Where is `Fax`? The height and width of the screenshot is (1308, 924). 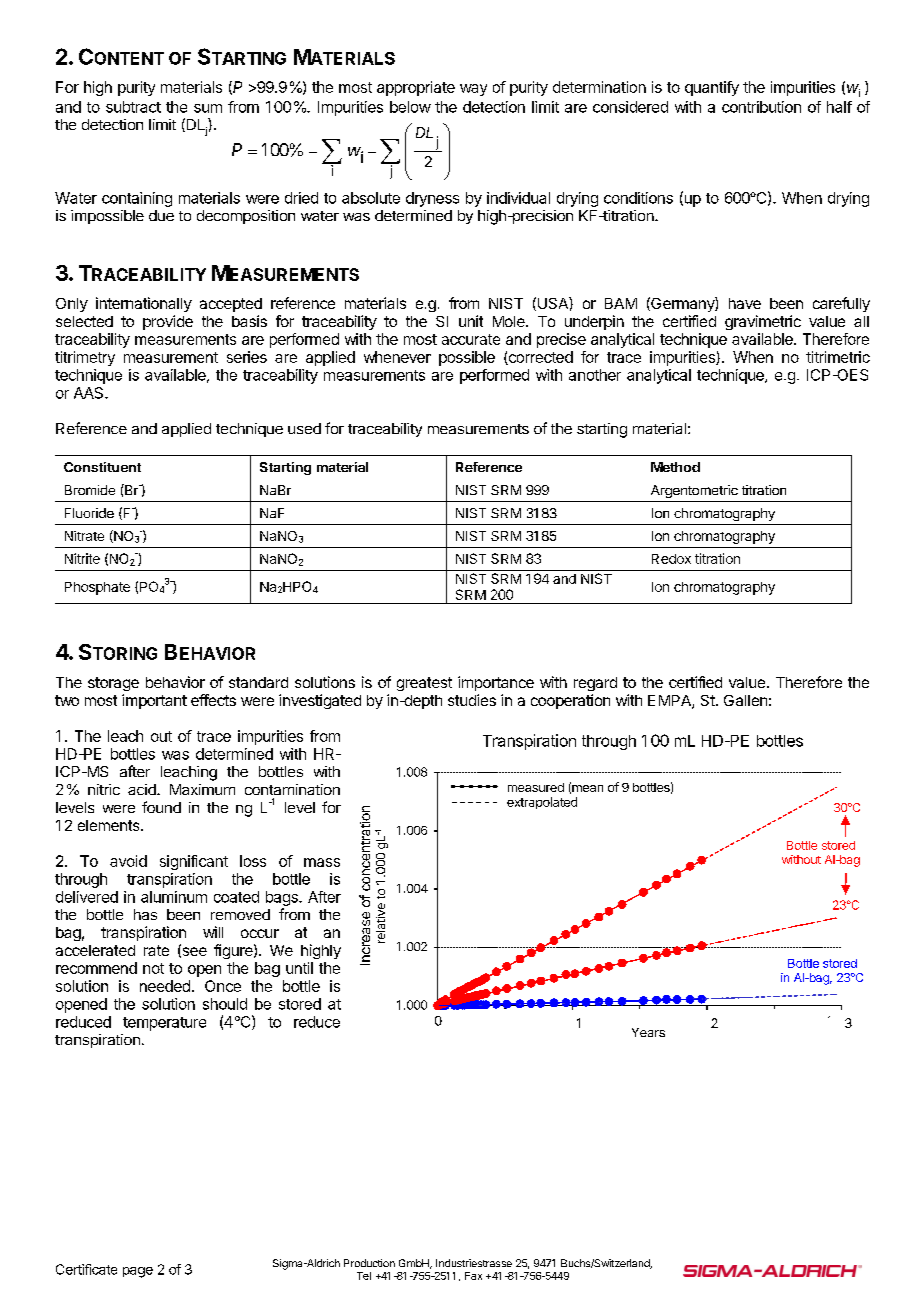
Fax is located at coordinates (473, 1276).
